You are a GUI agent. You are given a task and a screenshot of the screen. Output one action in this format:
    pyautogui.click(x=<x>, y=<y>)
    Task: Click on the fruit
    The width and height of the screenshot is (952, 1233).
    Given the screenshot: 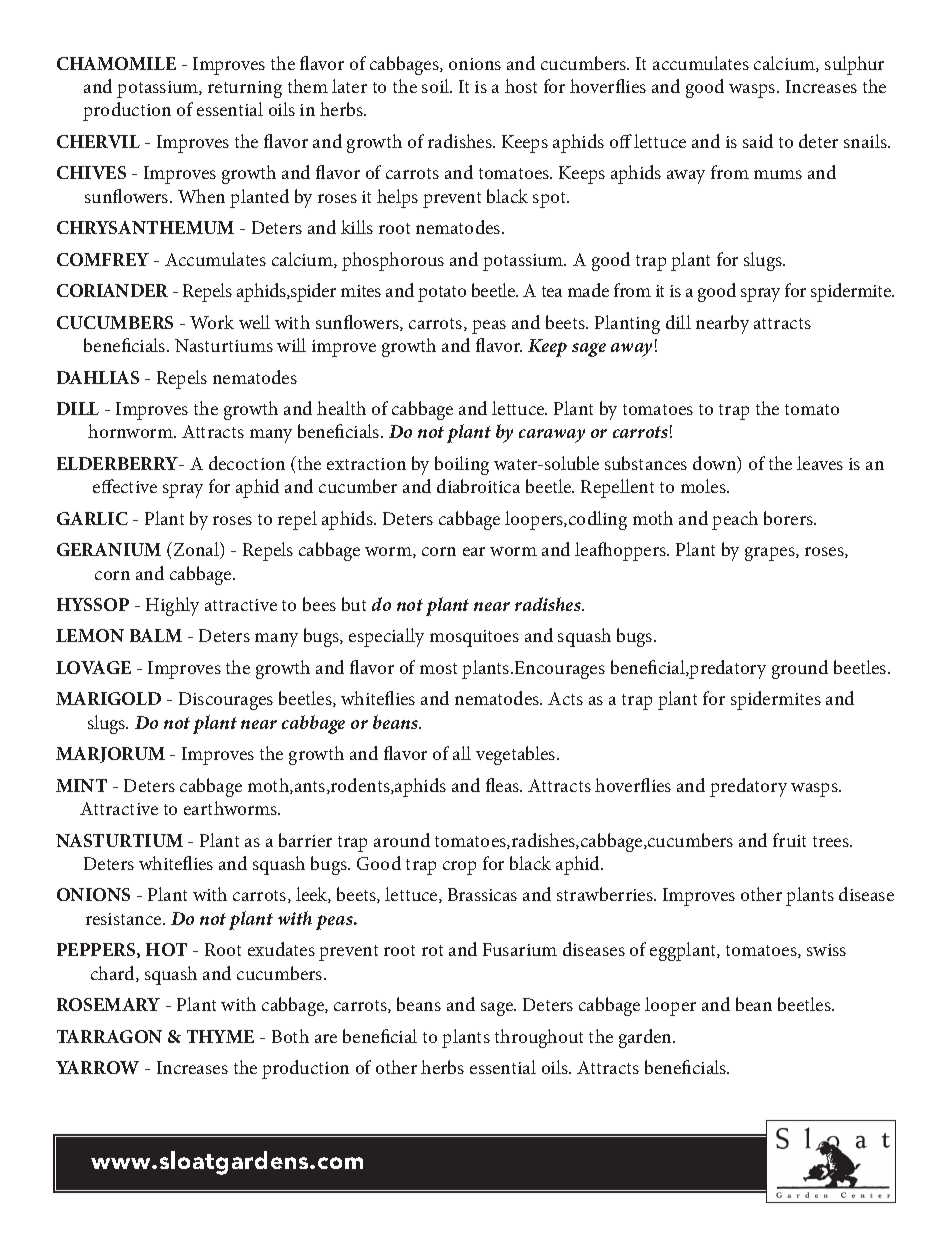 What is the action you would take?
    pyautogui.click(x=789, y=840)
